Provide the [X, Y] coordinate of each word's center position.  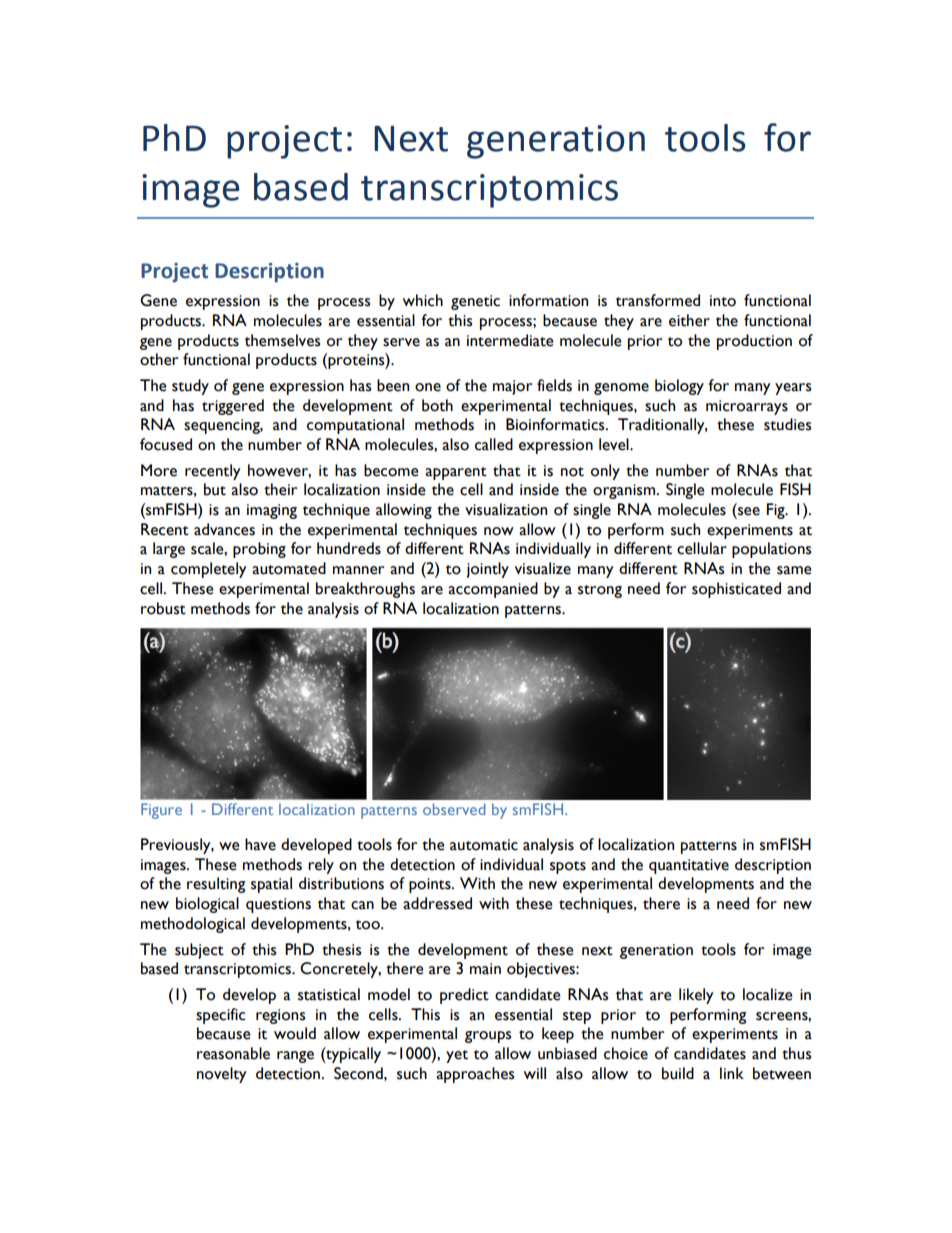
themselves [282, 340]
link [732, 1073]
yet [457, 1056]
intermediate [510, 340]
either [689, 320]
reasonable [233, 1053]
